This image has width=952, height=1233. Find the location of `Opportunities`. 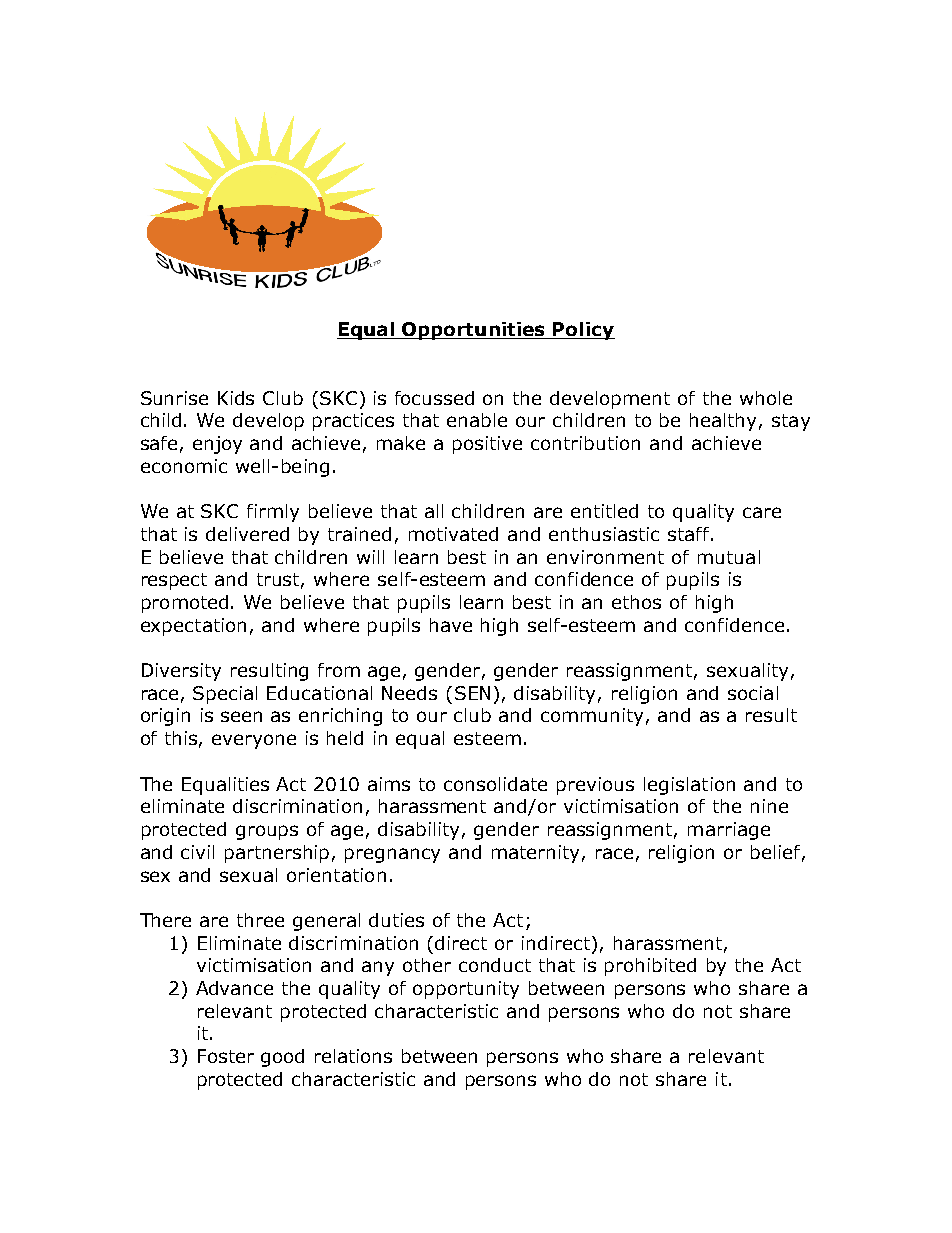

Opportunities is located at coordinates (473, 331).
